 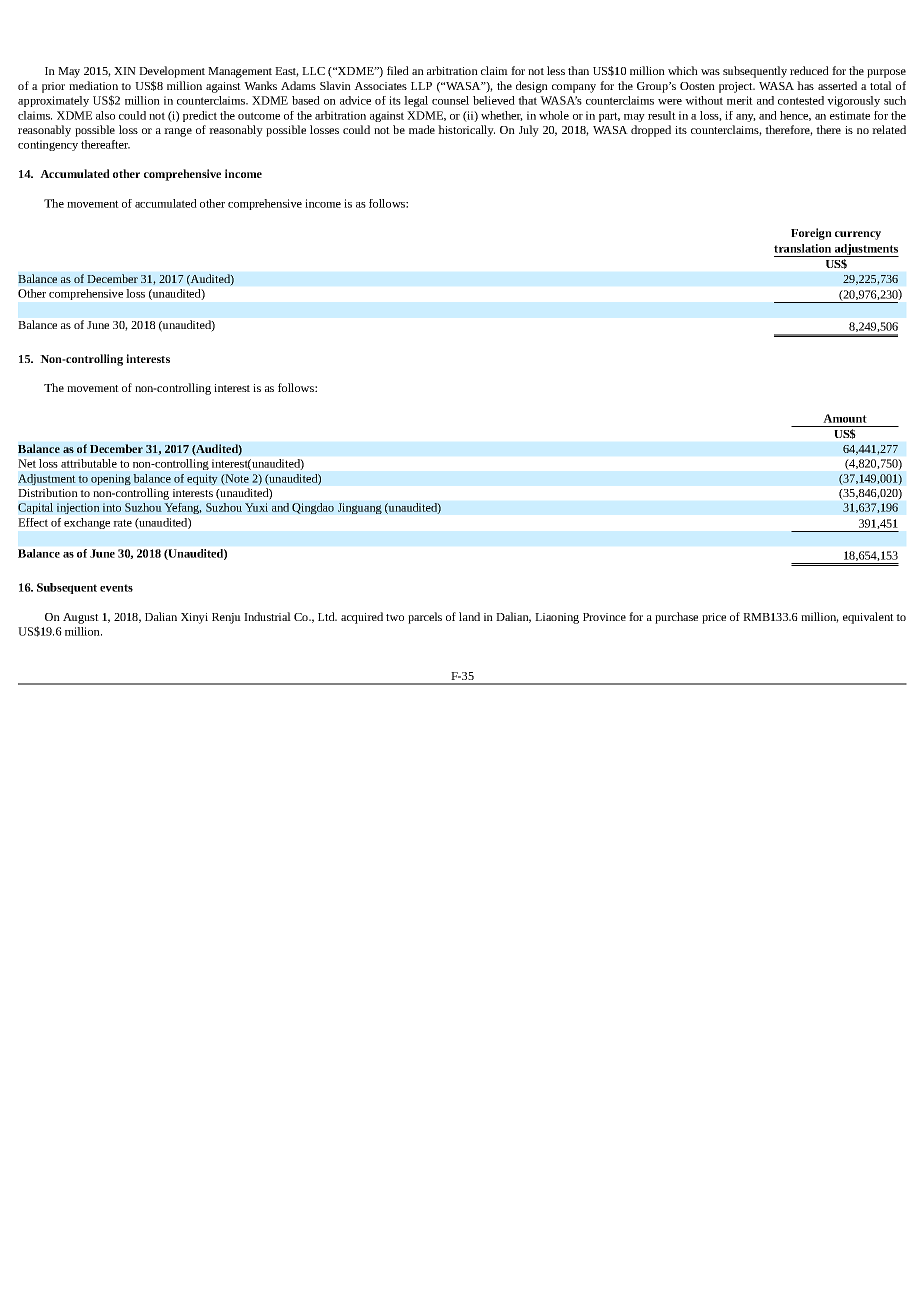 I want to click on land, so click(x=469, y=616).
